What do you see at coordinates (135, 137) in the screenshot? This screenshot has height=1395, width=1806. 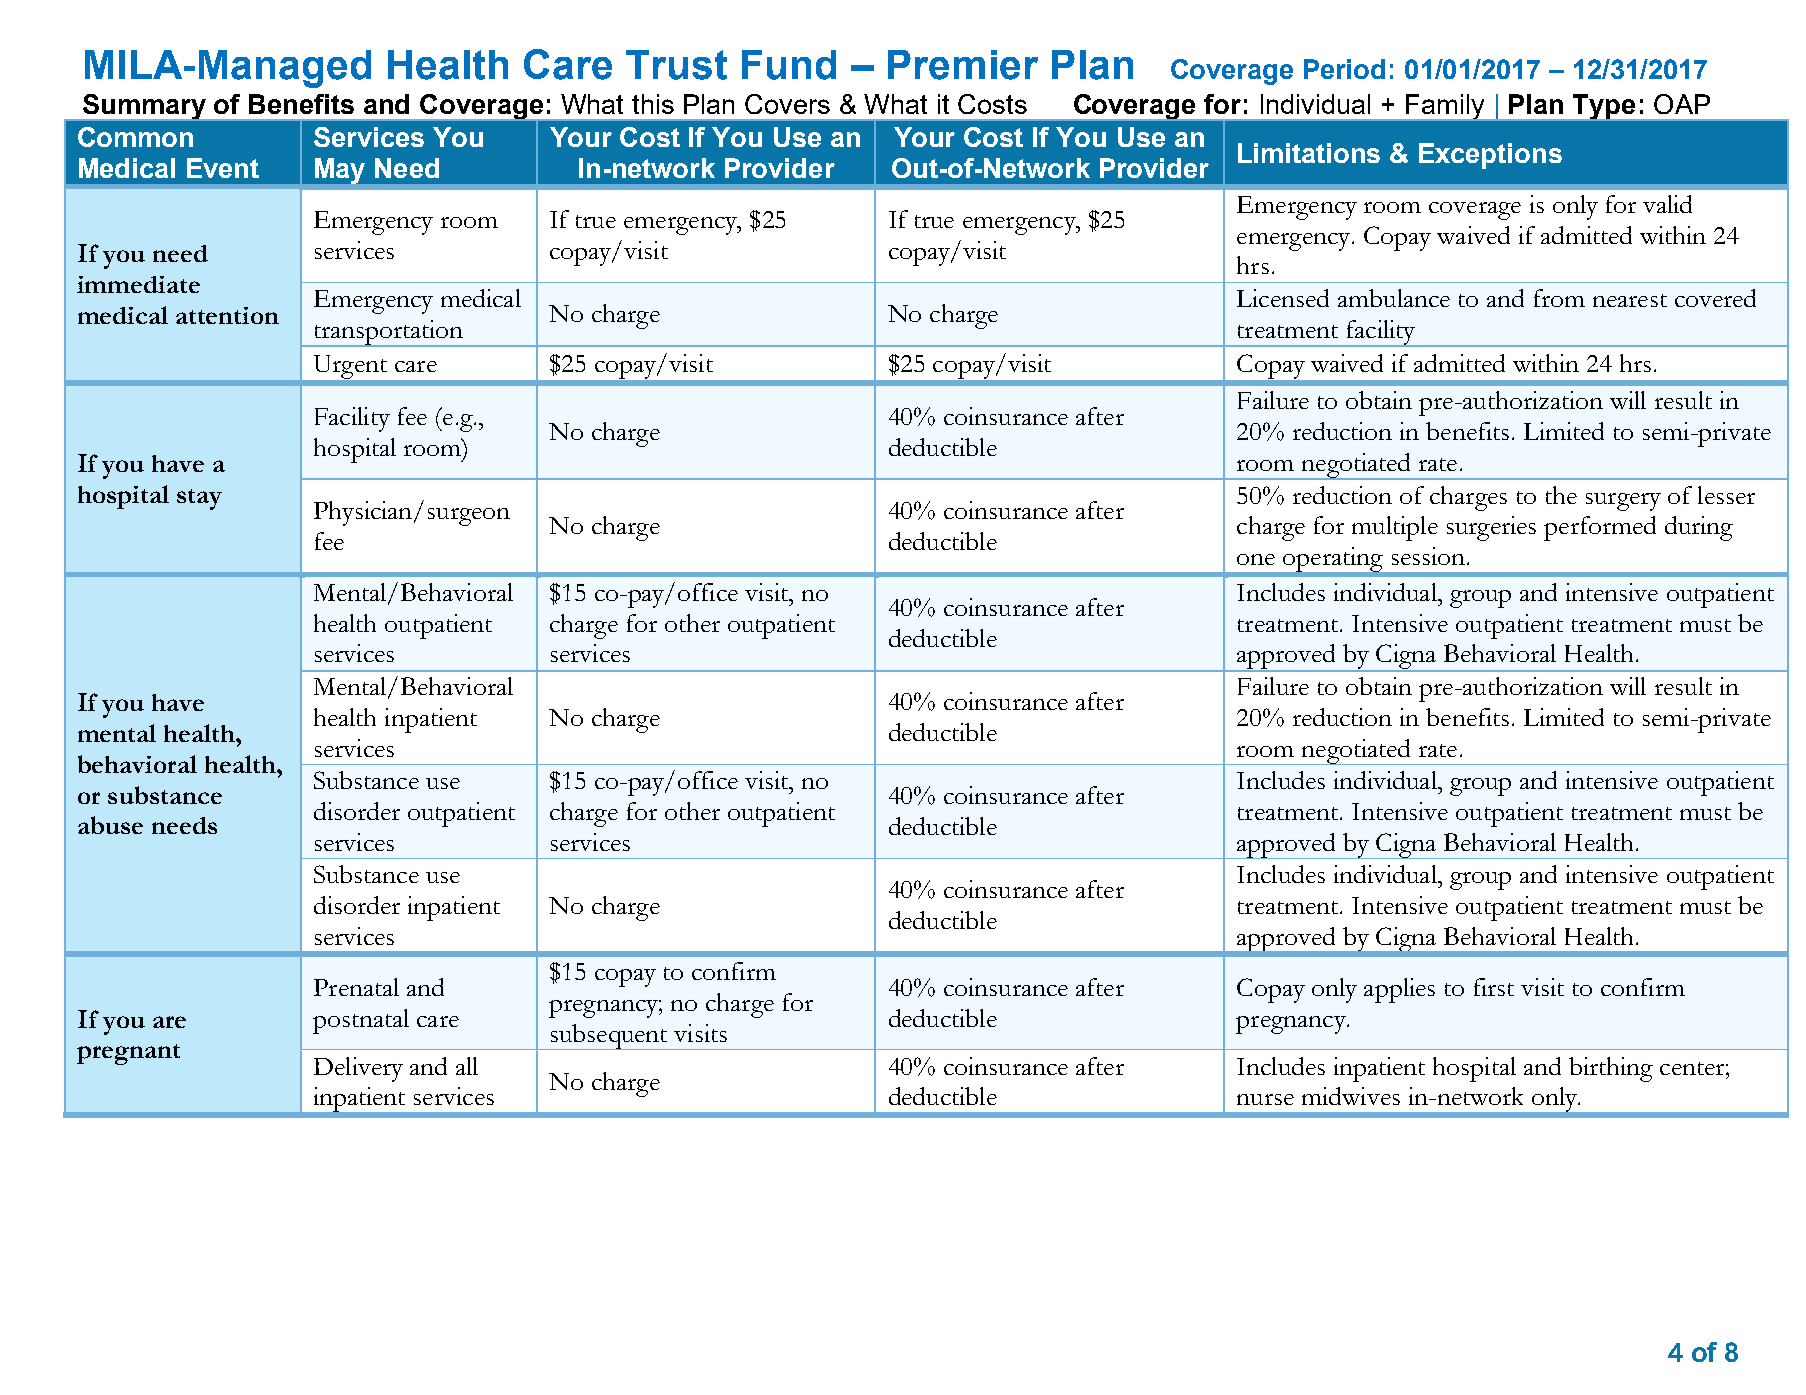 I see `Common` at bounding box center [135, 137].
